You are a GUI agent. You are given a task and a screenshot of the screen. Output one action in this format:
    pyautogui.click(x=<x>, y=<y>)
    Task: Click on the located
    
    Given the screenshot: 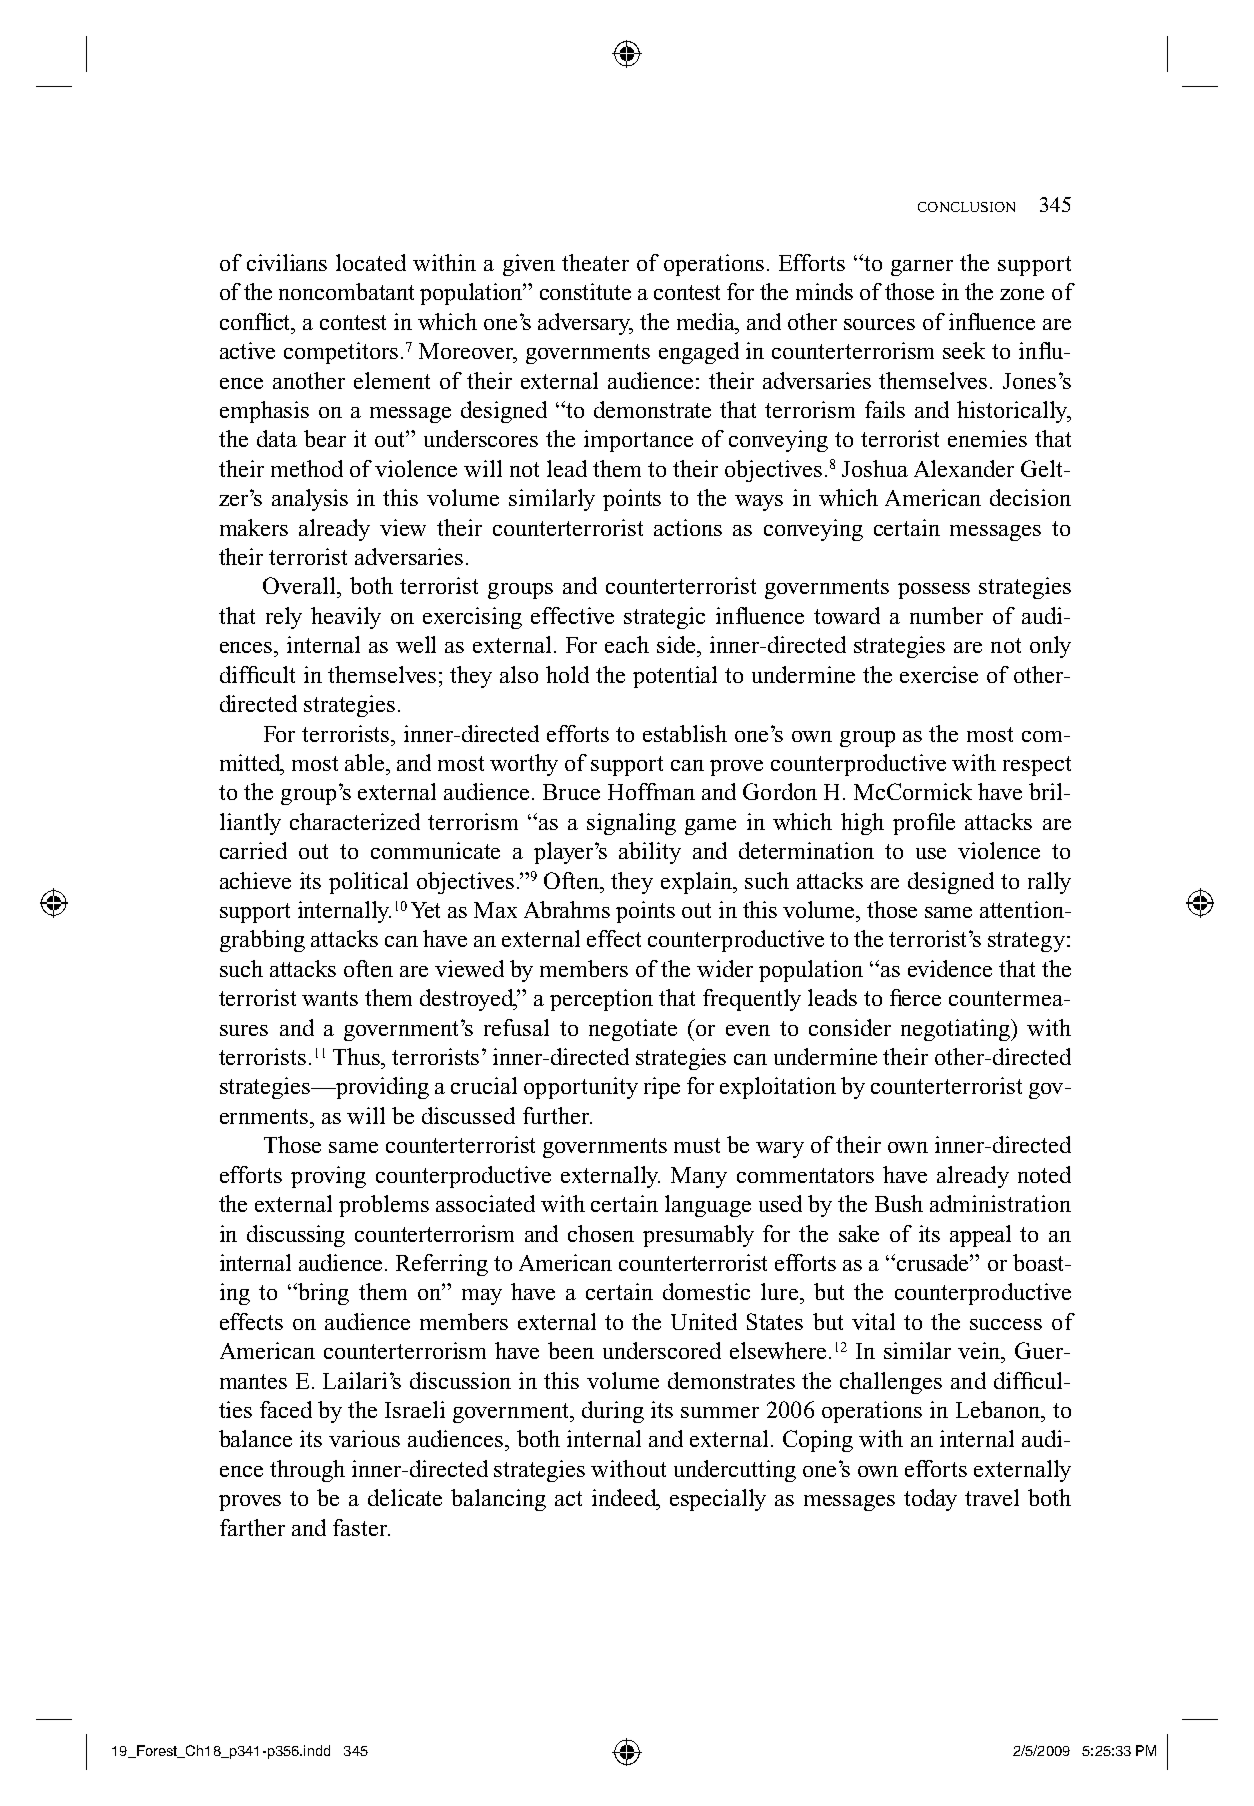 What is the action you would take?
    pyautogui.click(x=371, y=262)
